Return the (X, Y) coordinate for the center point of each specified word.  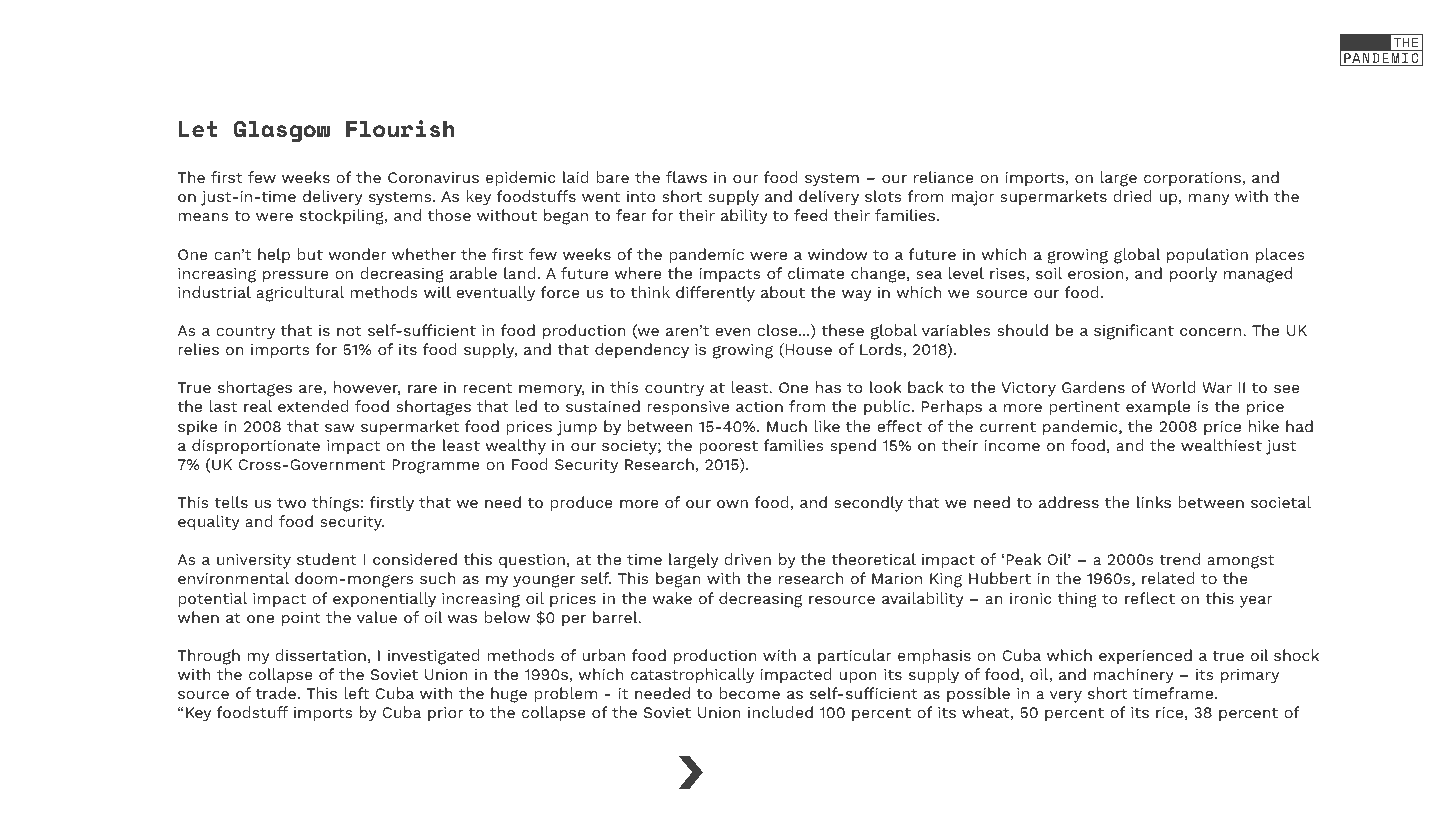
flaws (686, 177)
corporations (1193, 179)
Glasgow (282, 131)
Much (787, 426)
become (749, 693)
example (1158, 408)
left (356, 693)
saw (340, 428)
